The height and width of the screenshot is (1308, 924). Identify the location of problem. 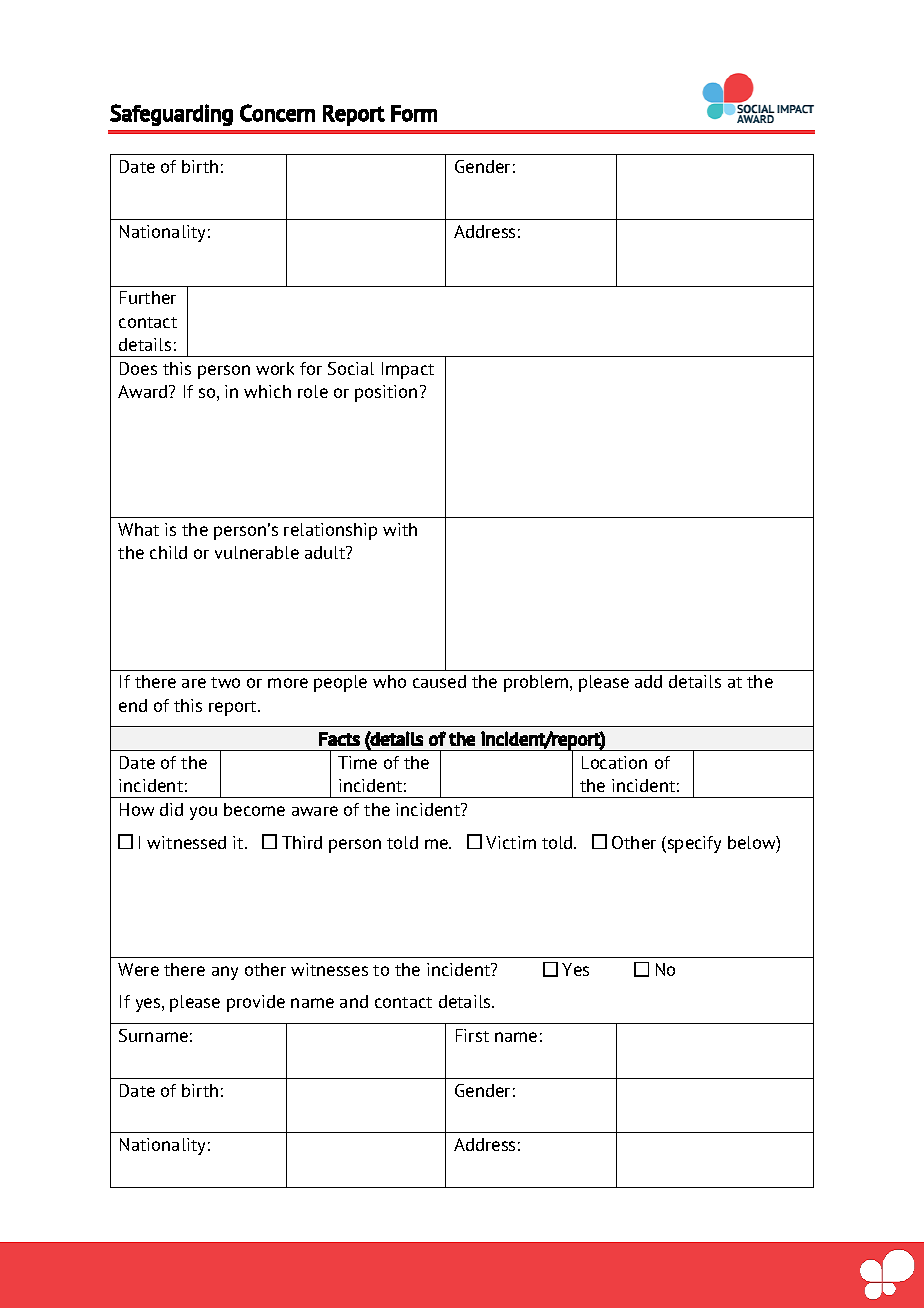
(537, 683).
